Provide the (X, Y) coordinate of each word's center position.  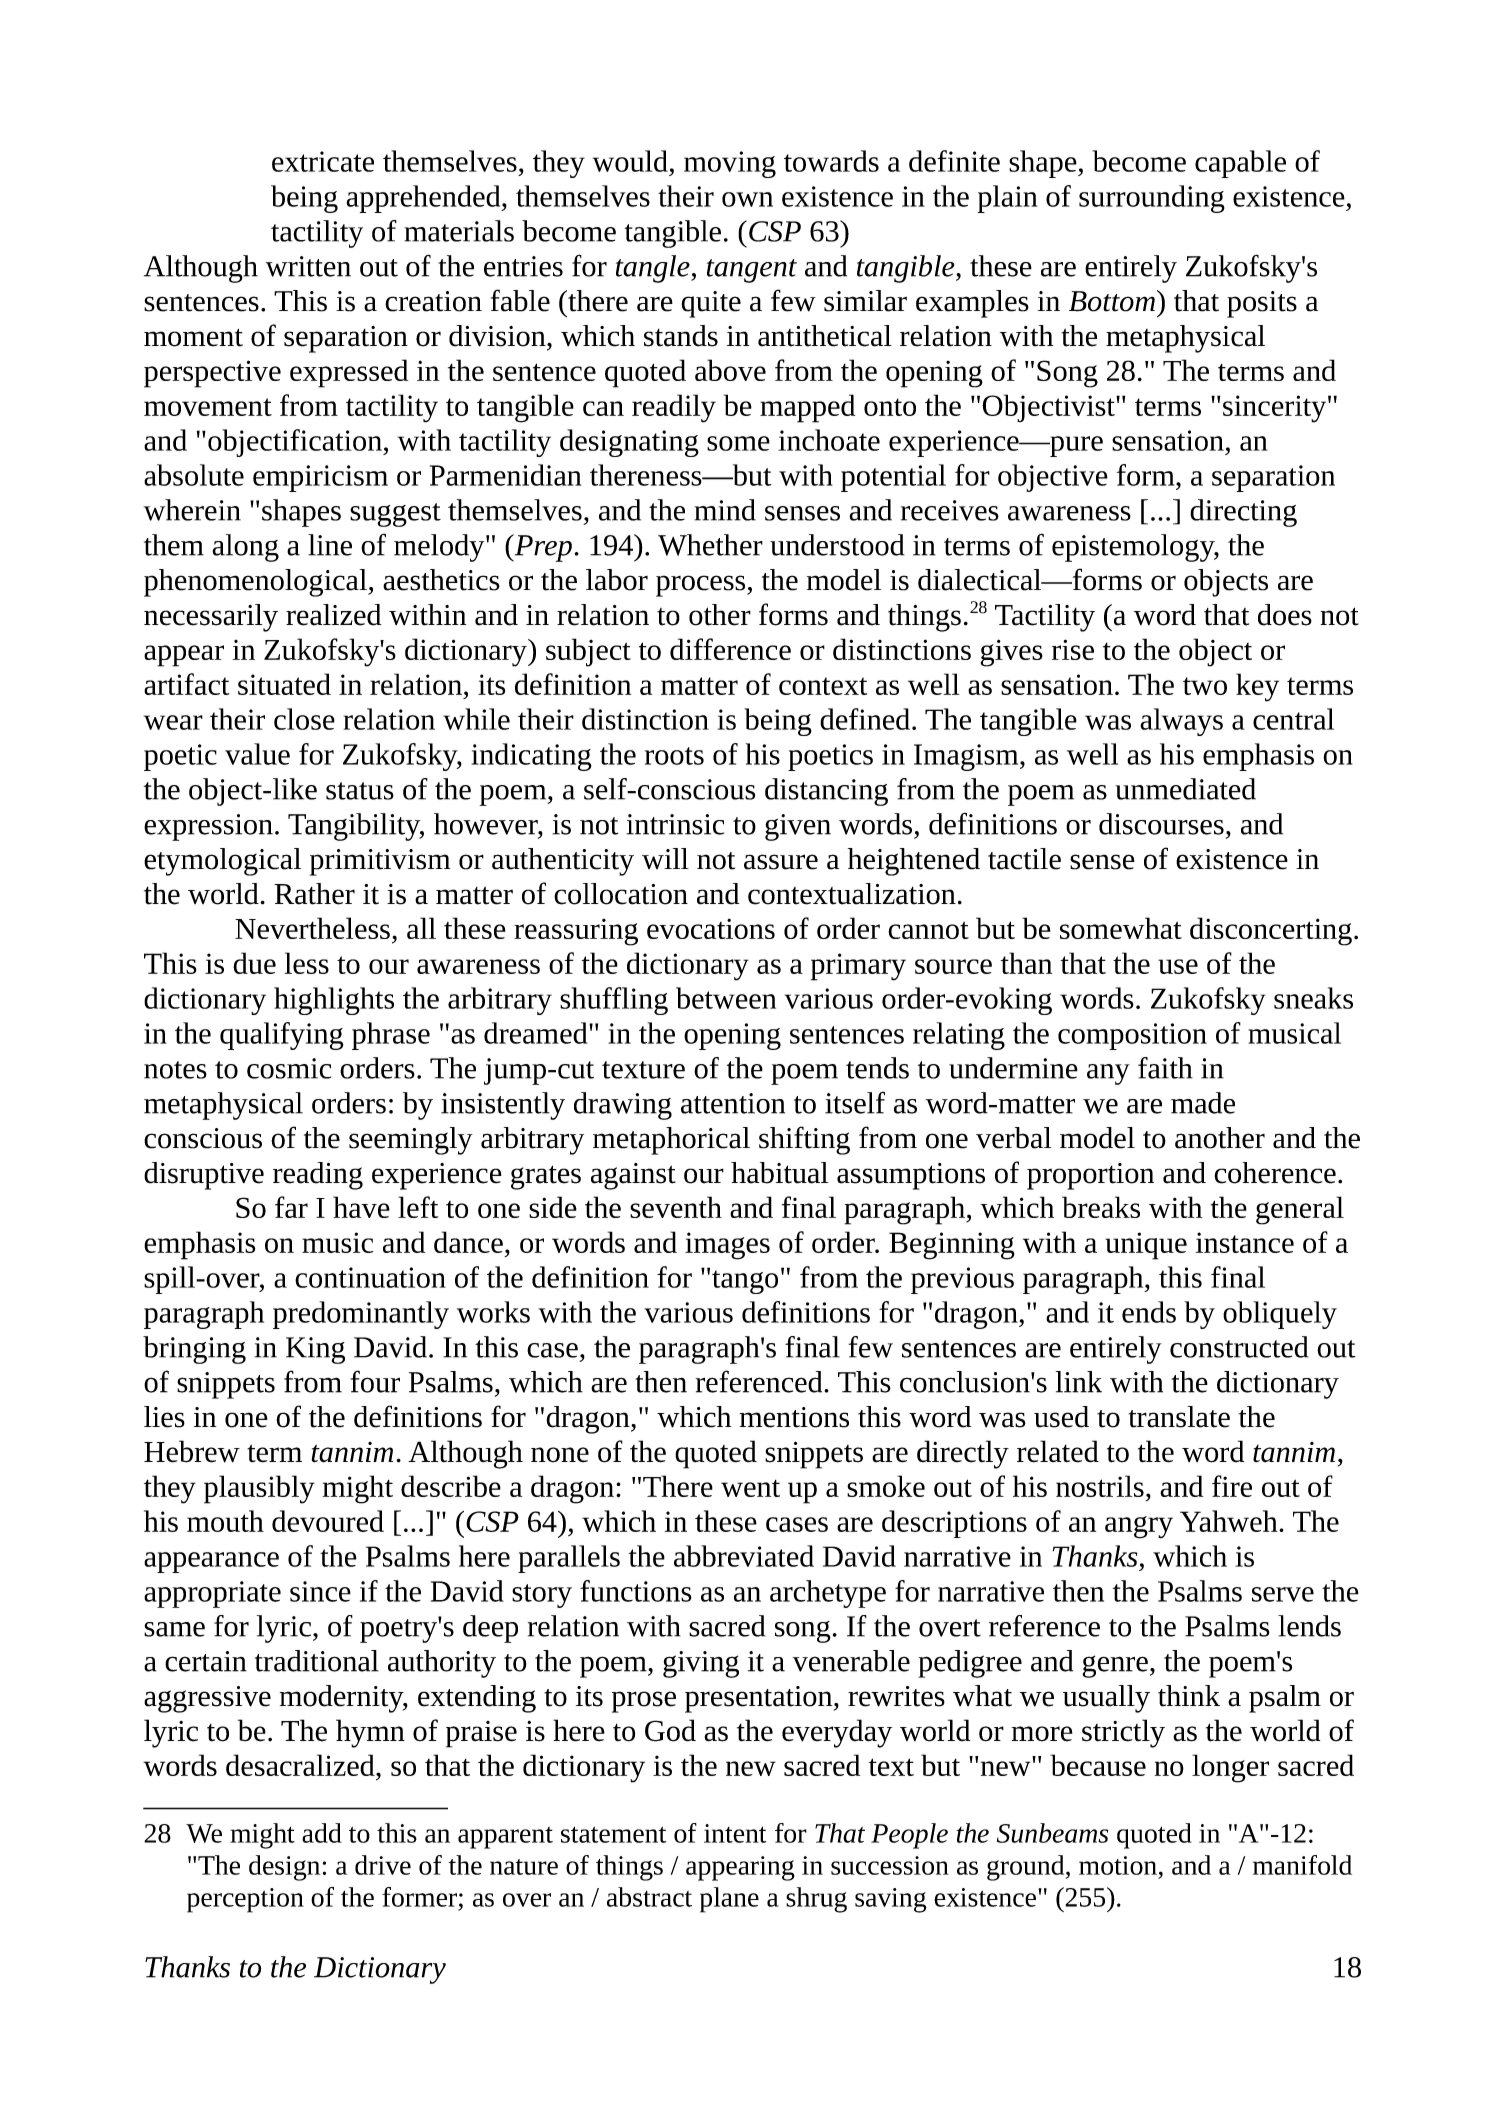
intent (735, 1833)
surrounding (1152, 199)
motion (1118, 1865)
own (747, 199)
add (322, 1833)
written (308, 266)
